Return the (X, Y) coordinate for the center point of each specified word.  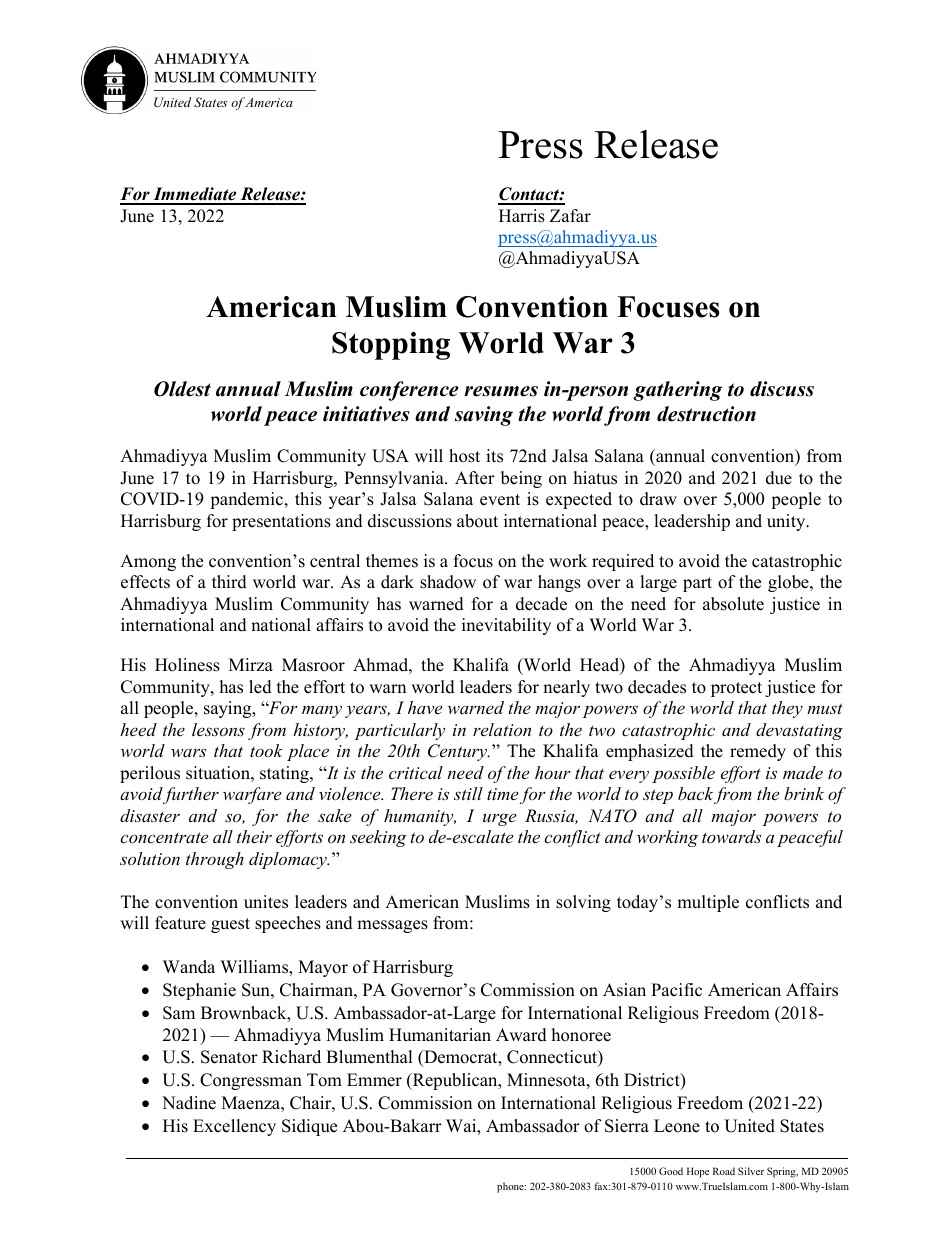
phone (511, 1187)
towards (731, 836)
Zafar (570, 215)
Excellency (234, 1127)
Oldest (182, 389)
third (229, 582)
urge (499, 819)
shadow (448, 582)
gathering (677, 391)
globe (789, 583)
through (215, 860)
